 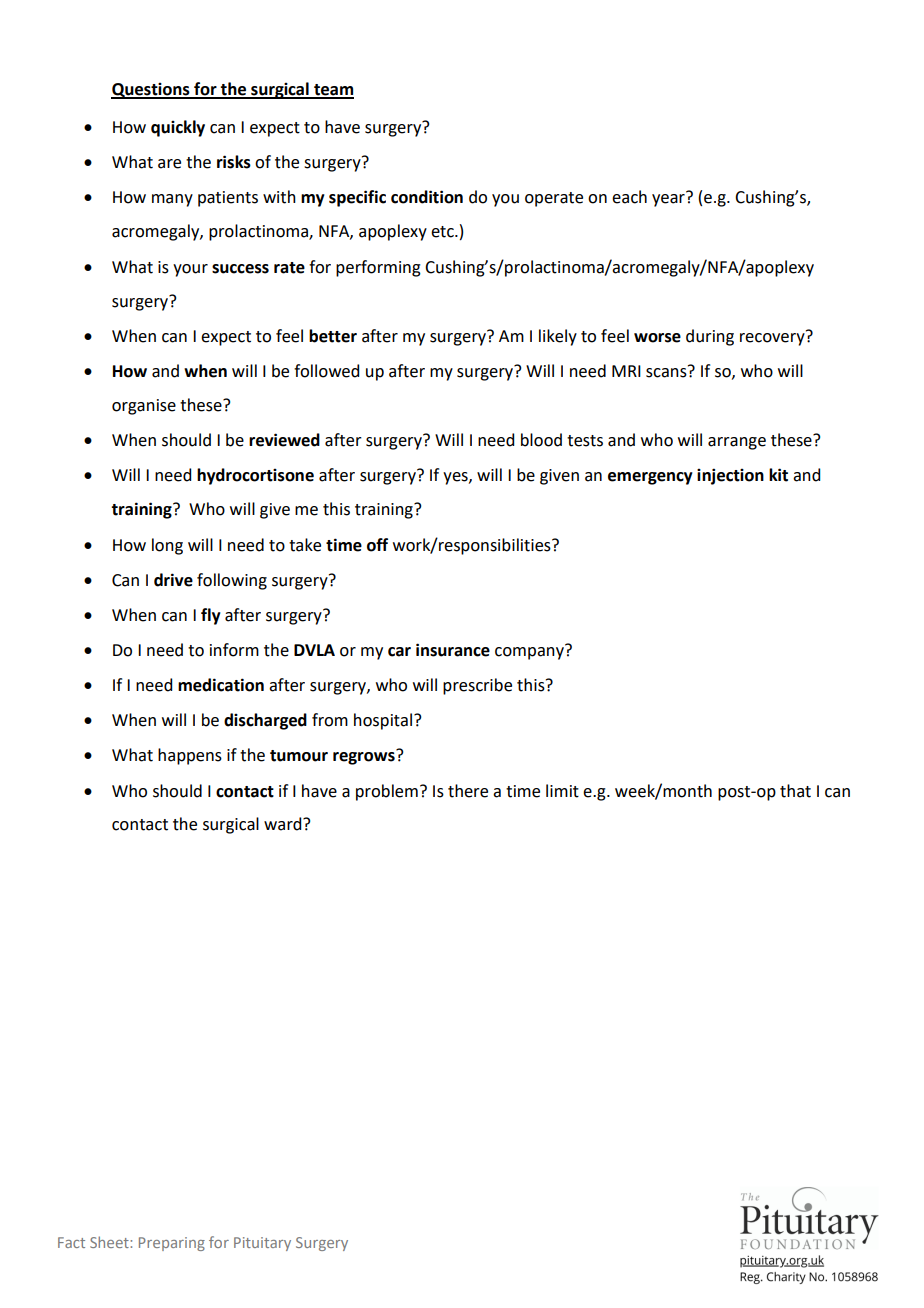 I want to click on condition, so click(x=427, y=197).
